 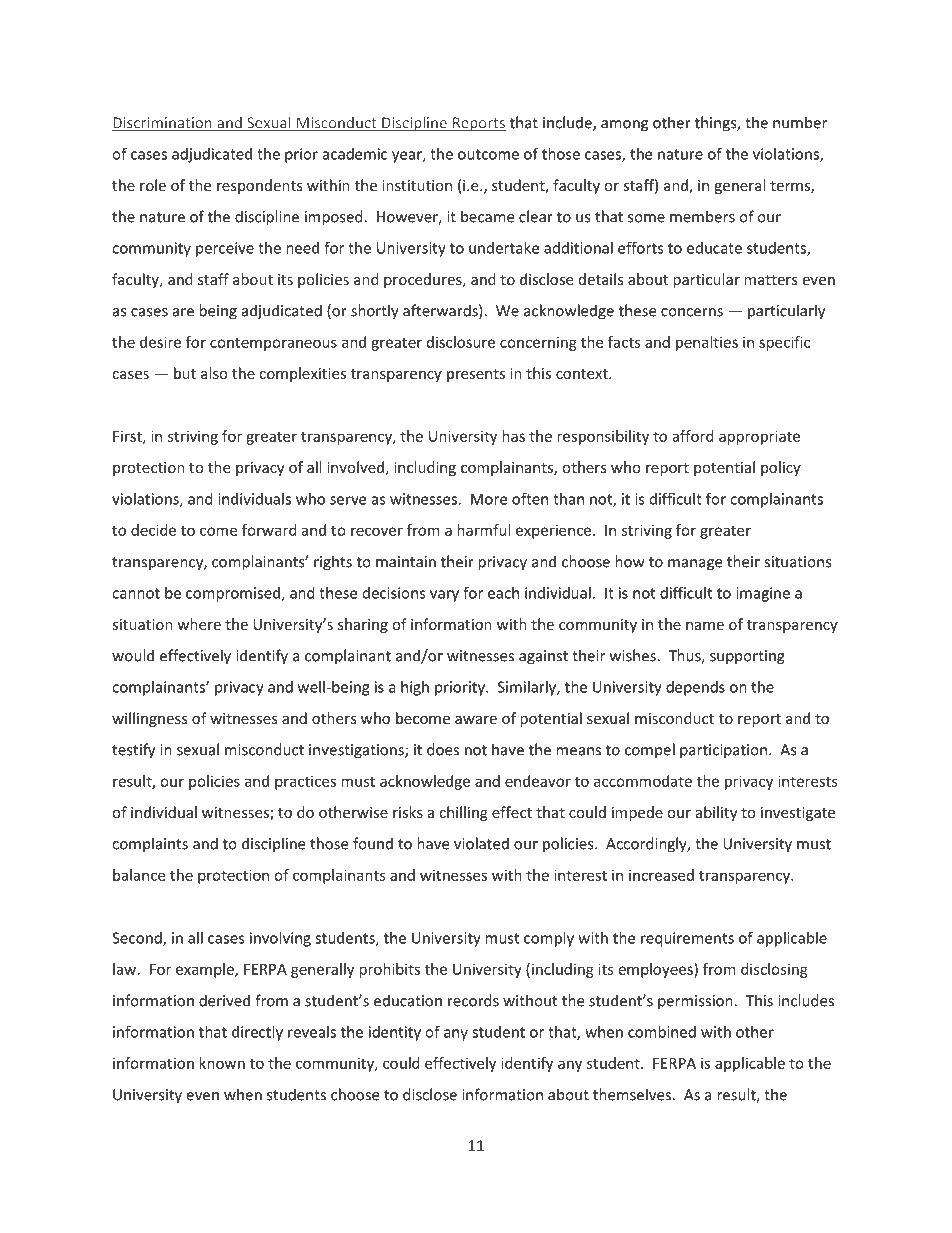 I want to click on institution, so click(x=417, y=185).
